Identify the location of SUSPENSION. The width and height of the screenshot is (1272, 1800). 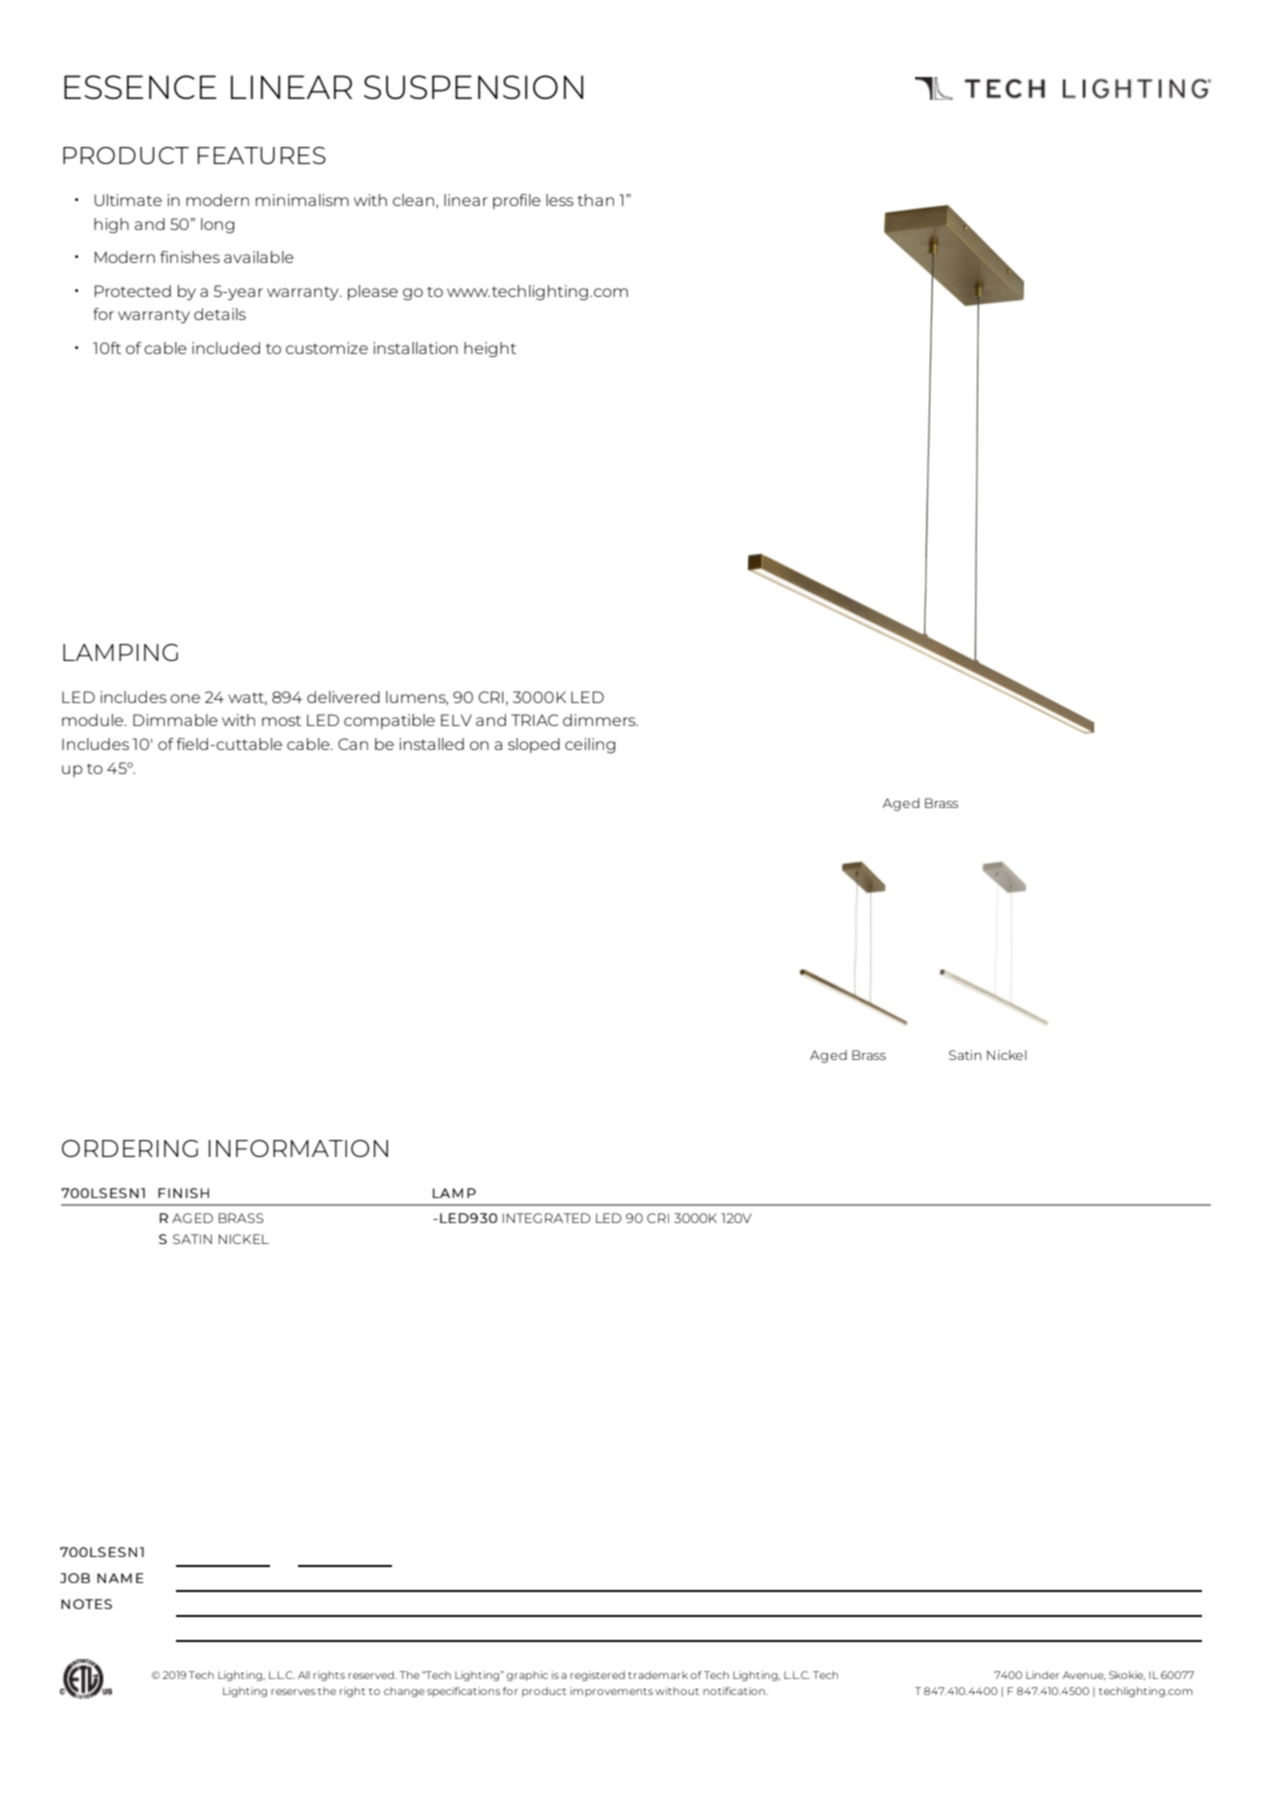
(473, 87).
